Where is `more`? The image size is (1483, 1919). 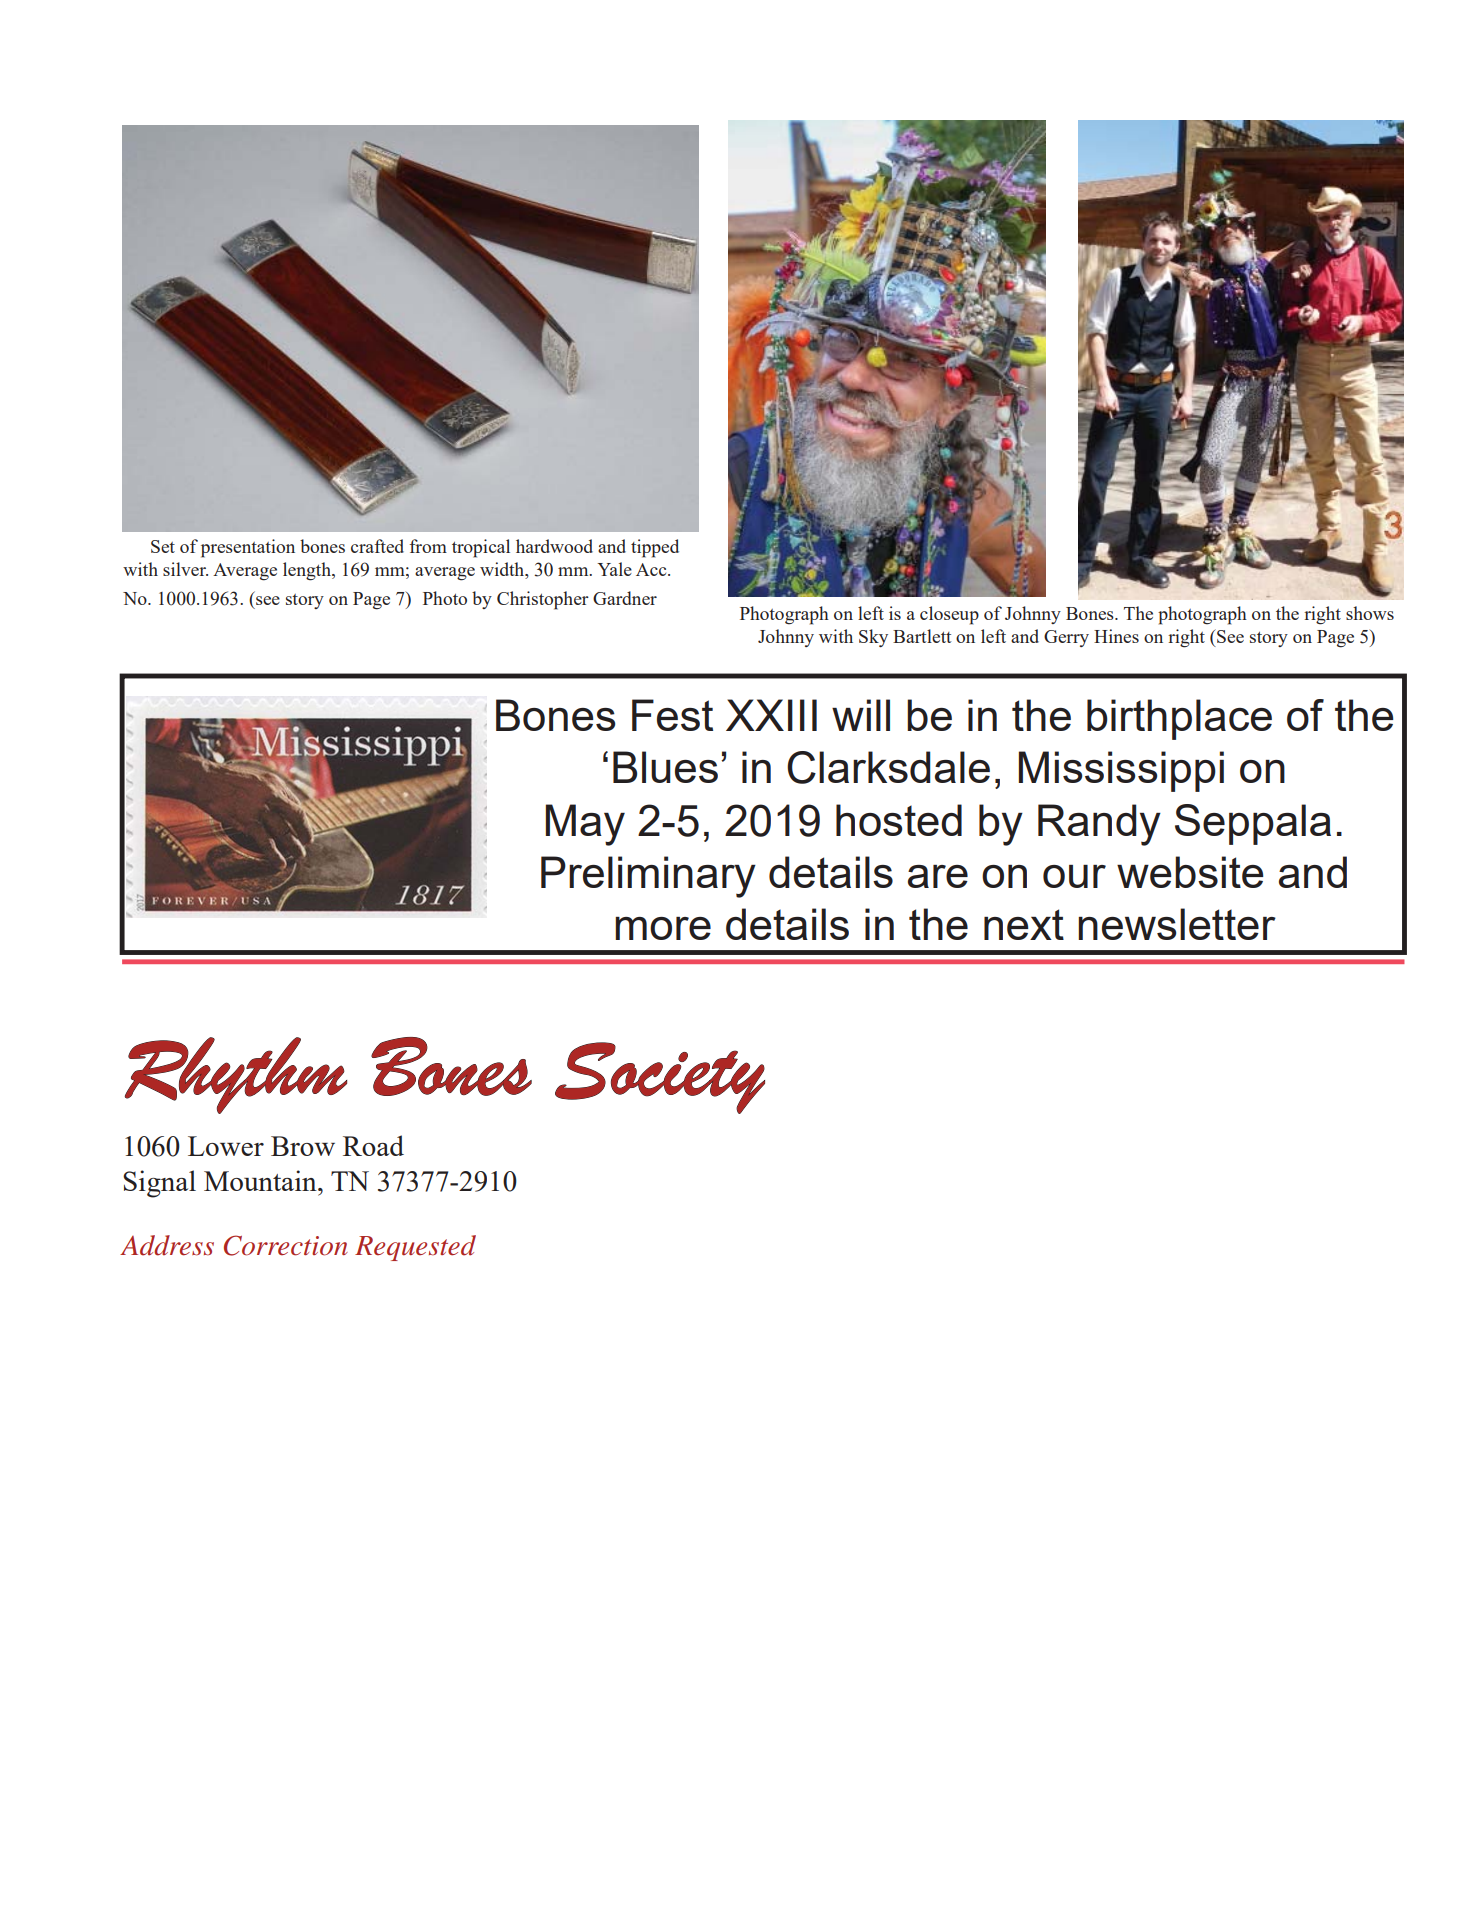
more is located at coordinates (663, 928).
